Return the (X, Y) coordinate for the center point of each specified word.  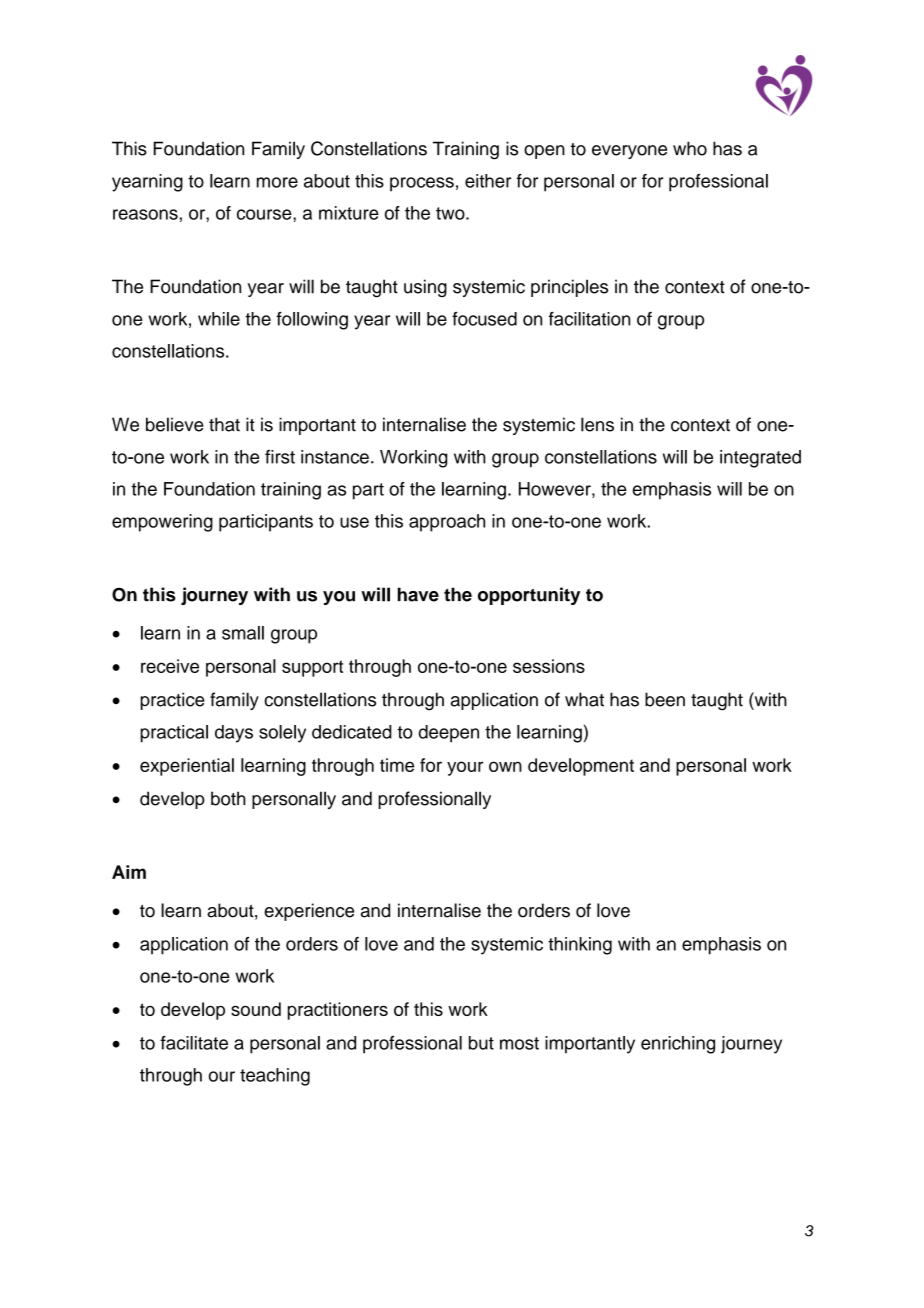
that (224, 424)
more (277, 182)
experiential (187, 767)
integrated (760, 459)
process (422, 184)
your (465, 768)
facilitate (194, 1043)
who (690, 148)
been (665, 699)
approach (447, 523)
